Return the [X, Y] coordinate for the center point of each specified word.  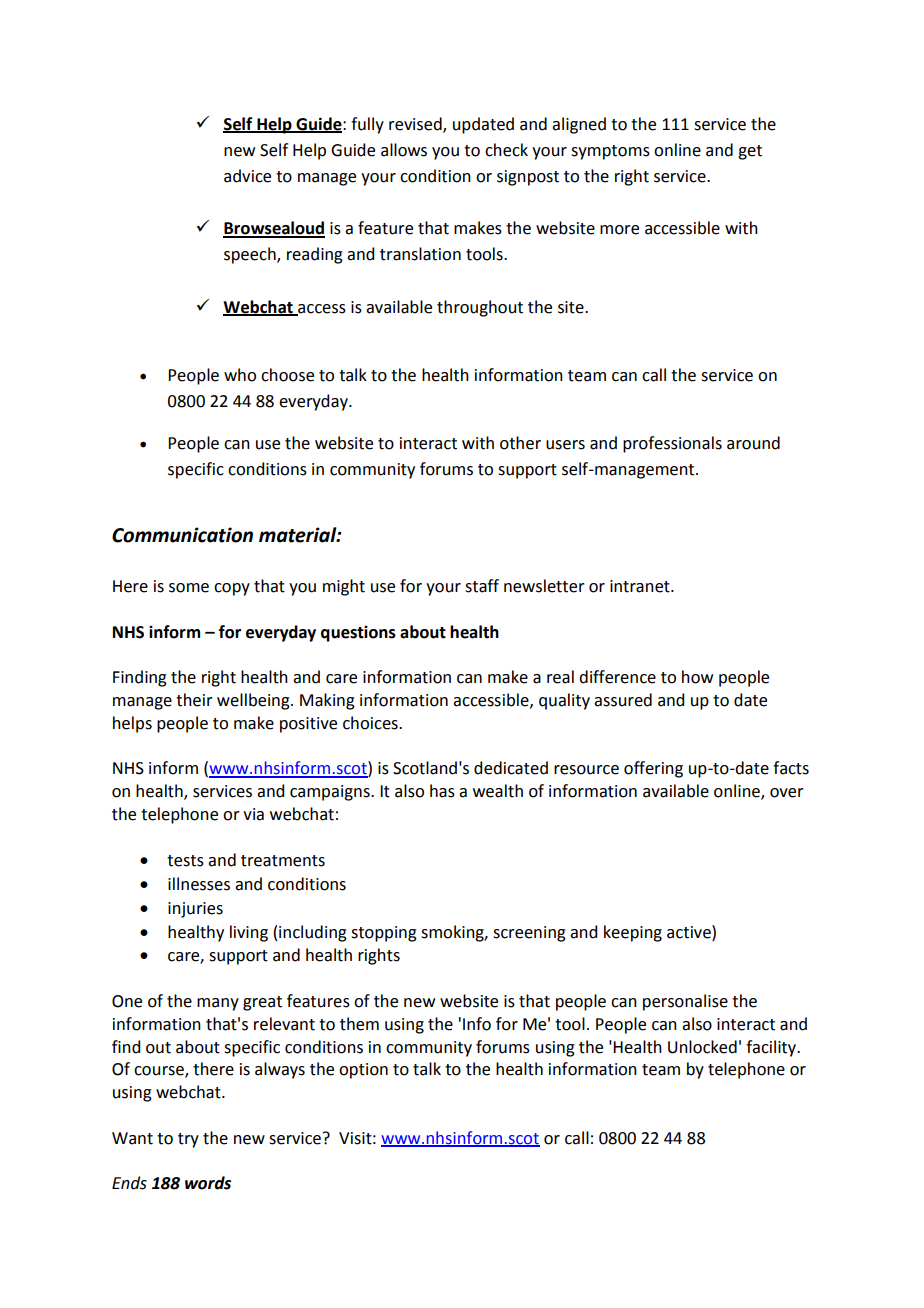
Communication [182, 535]
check [506, 150]
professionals [672, 444]
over [787, 793]
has [442, 791]
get [750, 152]
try [188, 1140]
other [520, 443]
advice [247, 176]
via [253, 814]
